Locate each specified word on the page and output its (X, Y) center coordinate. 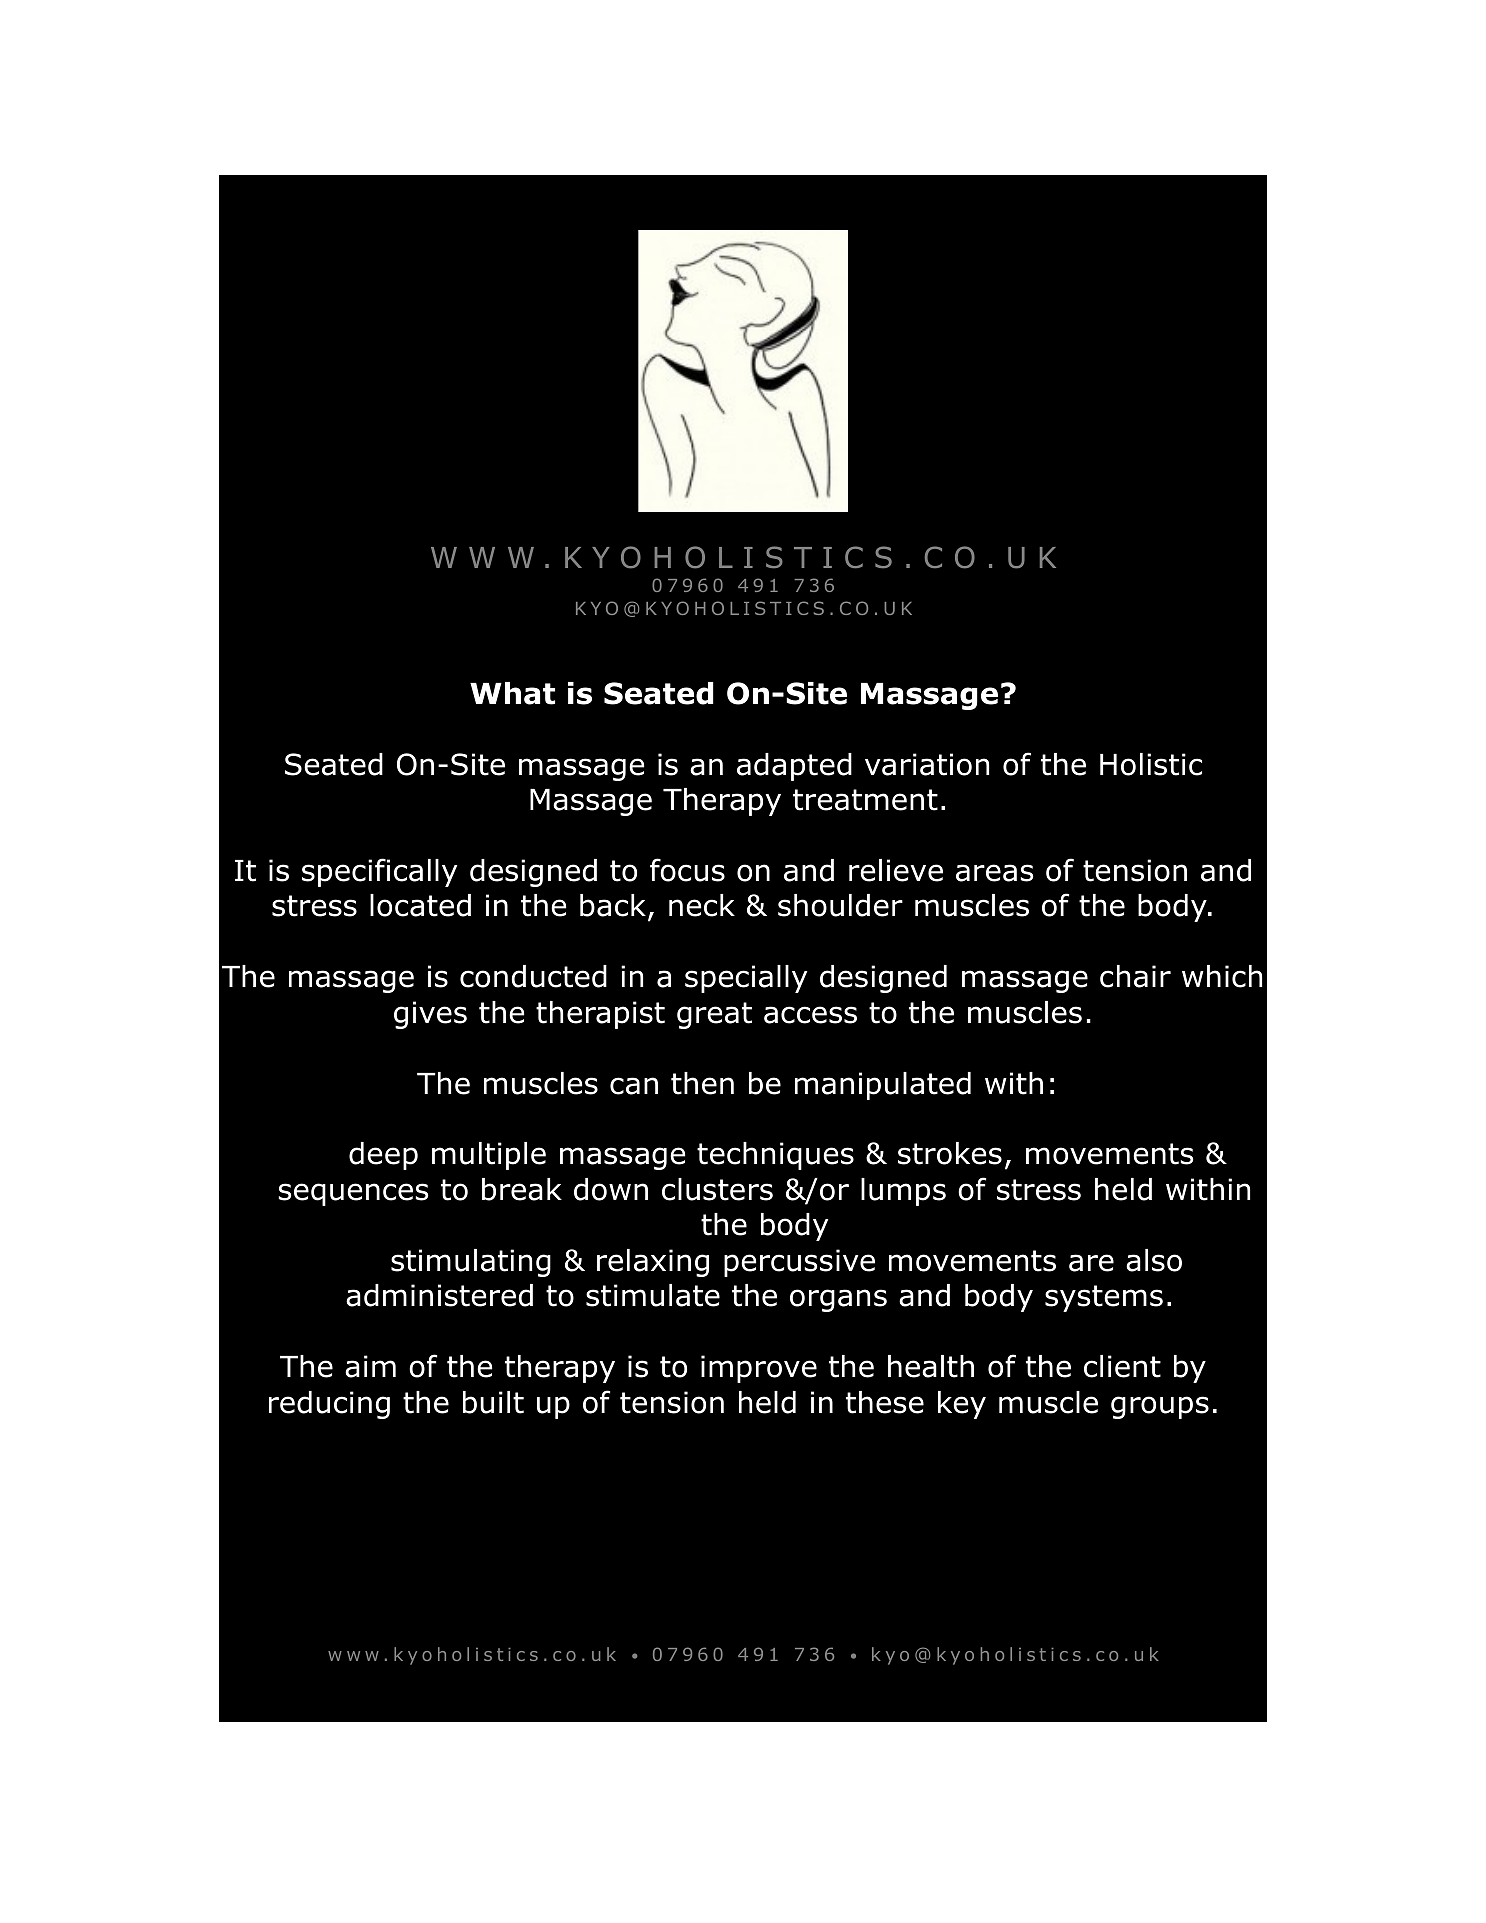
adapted (794, 767)
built (493, 1402)
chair (1135, 976)
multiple (489, 1156)
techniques (775, 1156)
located (420, 905)
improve (759, 1369)
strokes (950, 1153)
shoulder (840, 905)
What (512, 693)
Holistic (1151, 764)
